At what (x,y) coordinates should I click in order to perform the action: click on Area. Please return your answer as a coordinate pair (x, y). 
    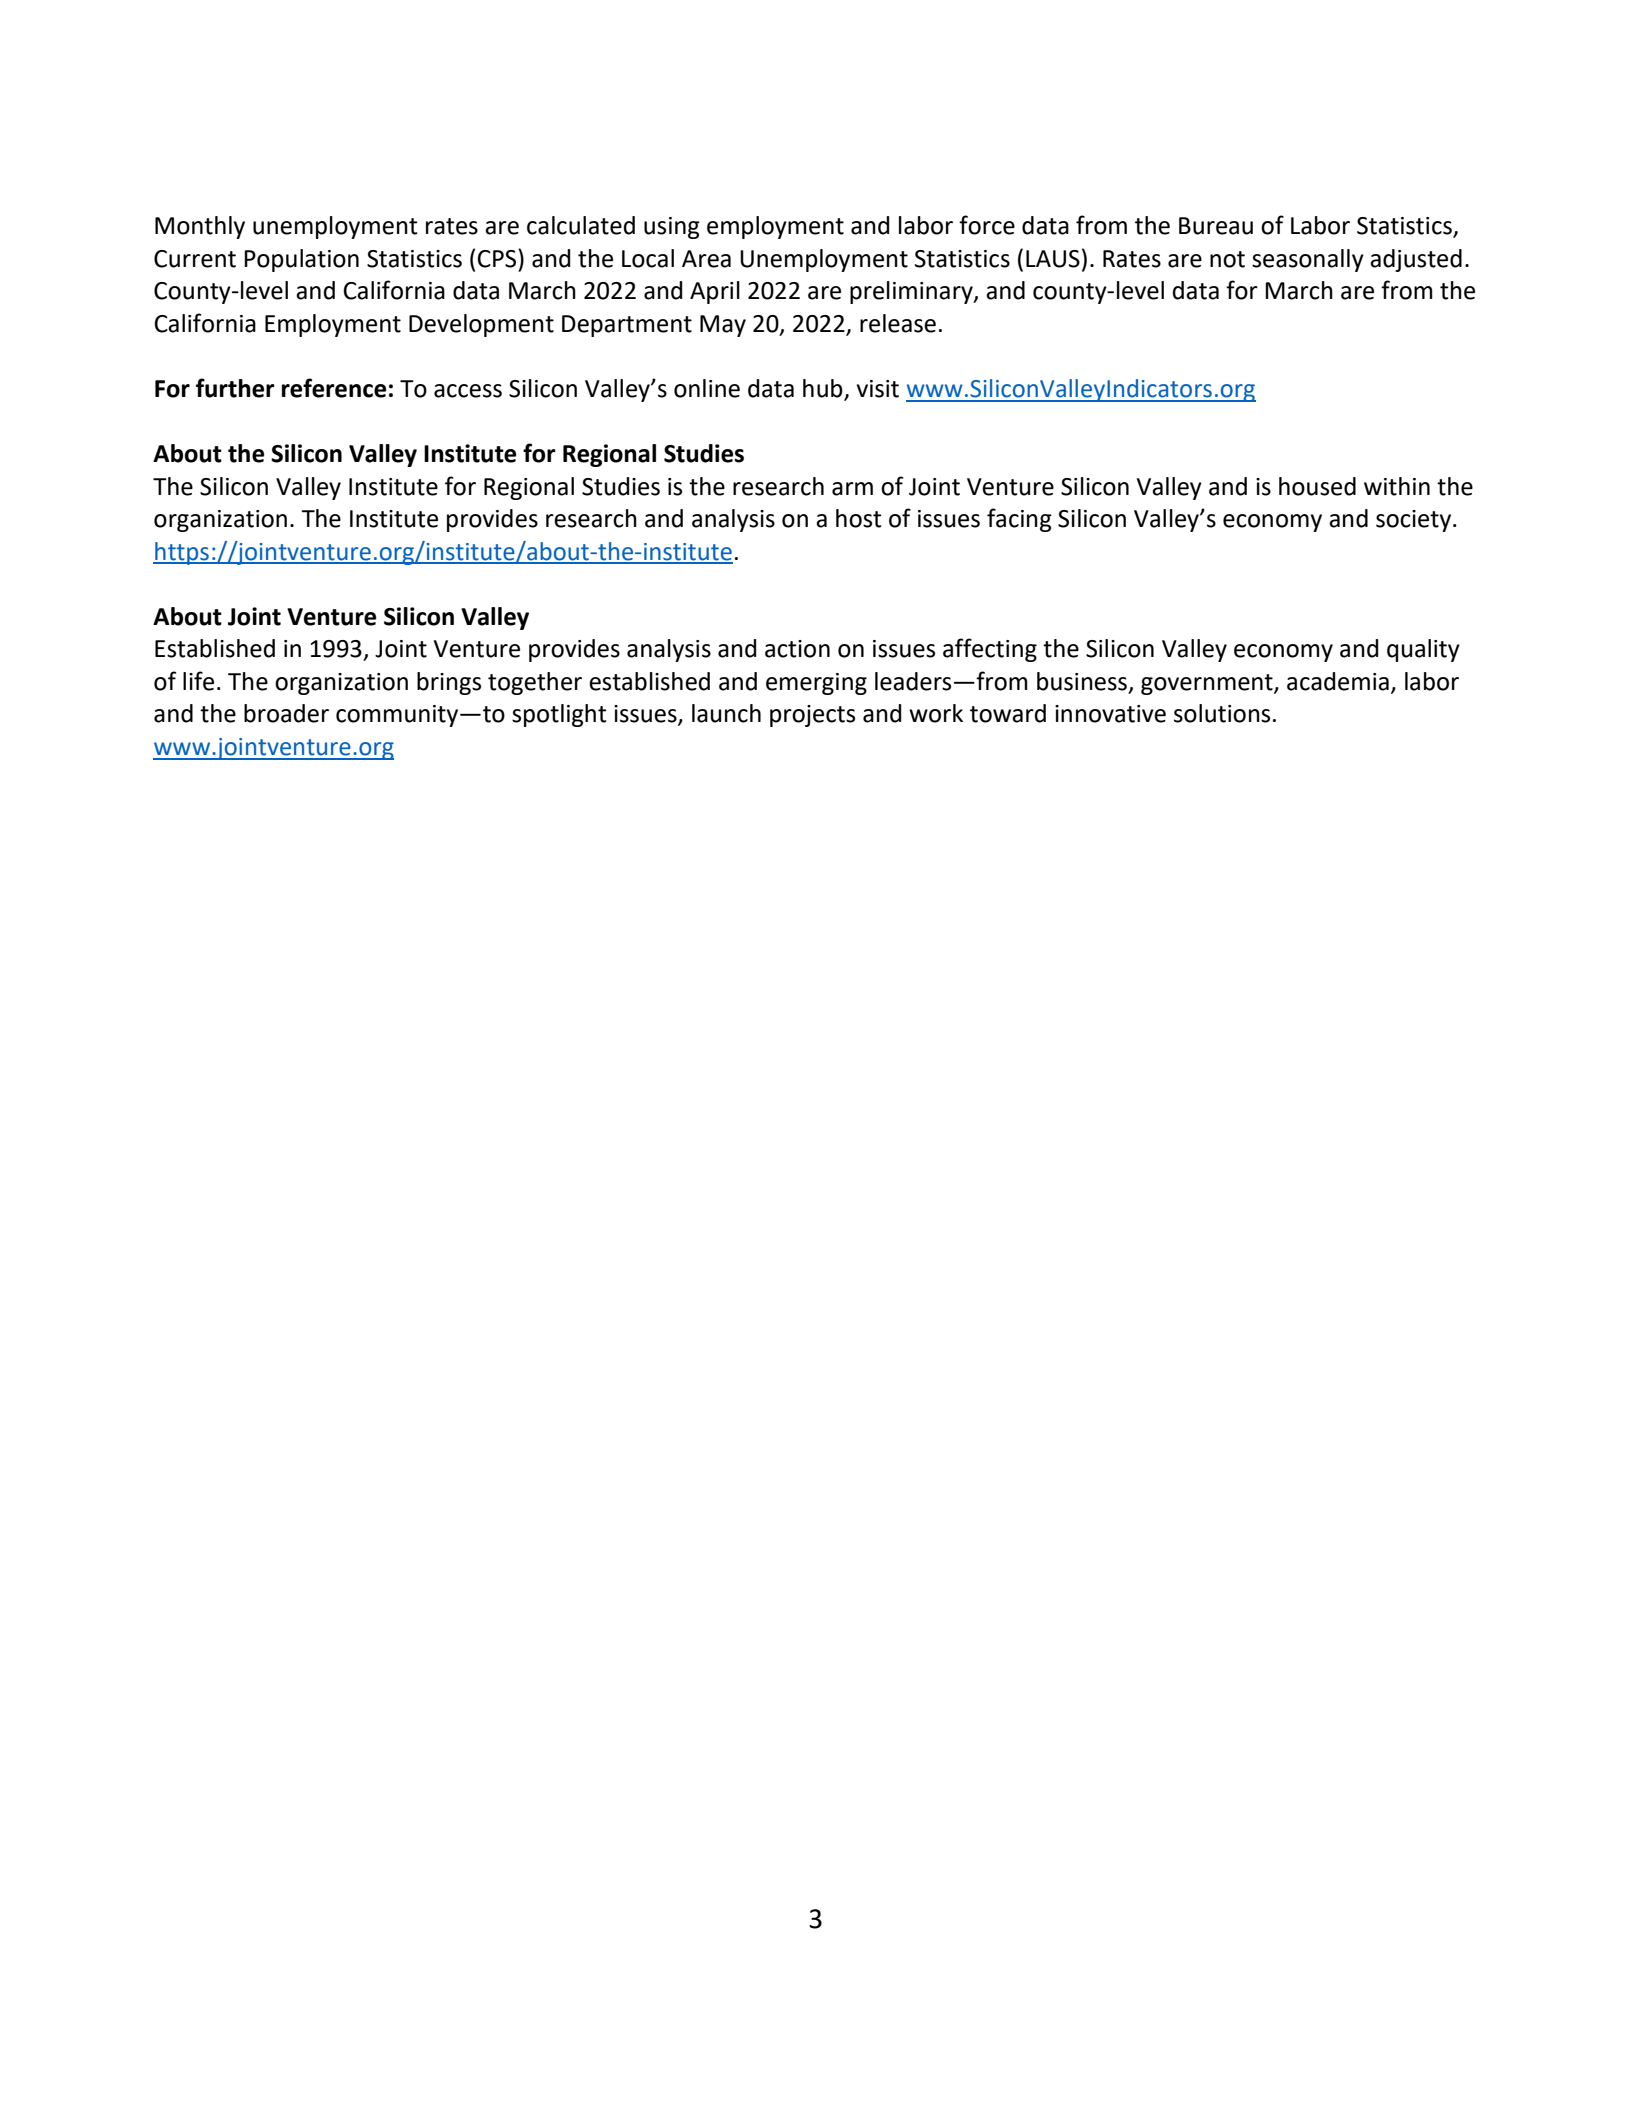
    Looking at the image, I should click on (706, 259).
